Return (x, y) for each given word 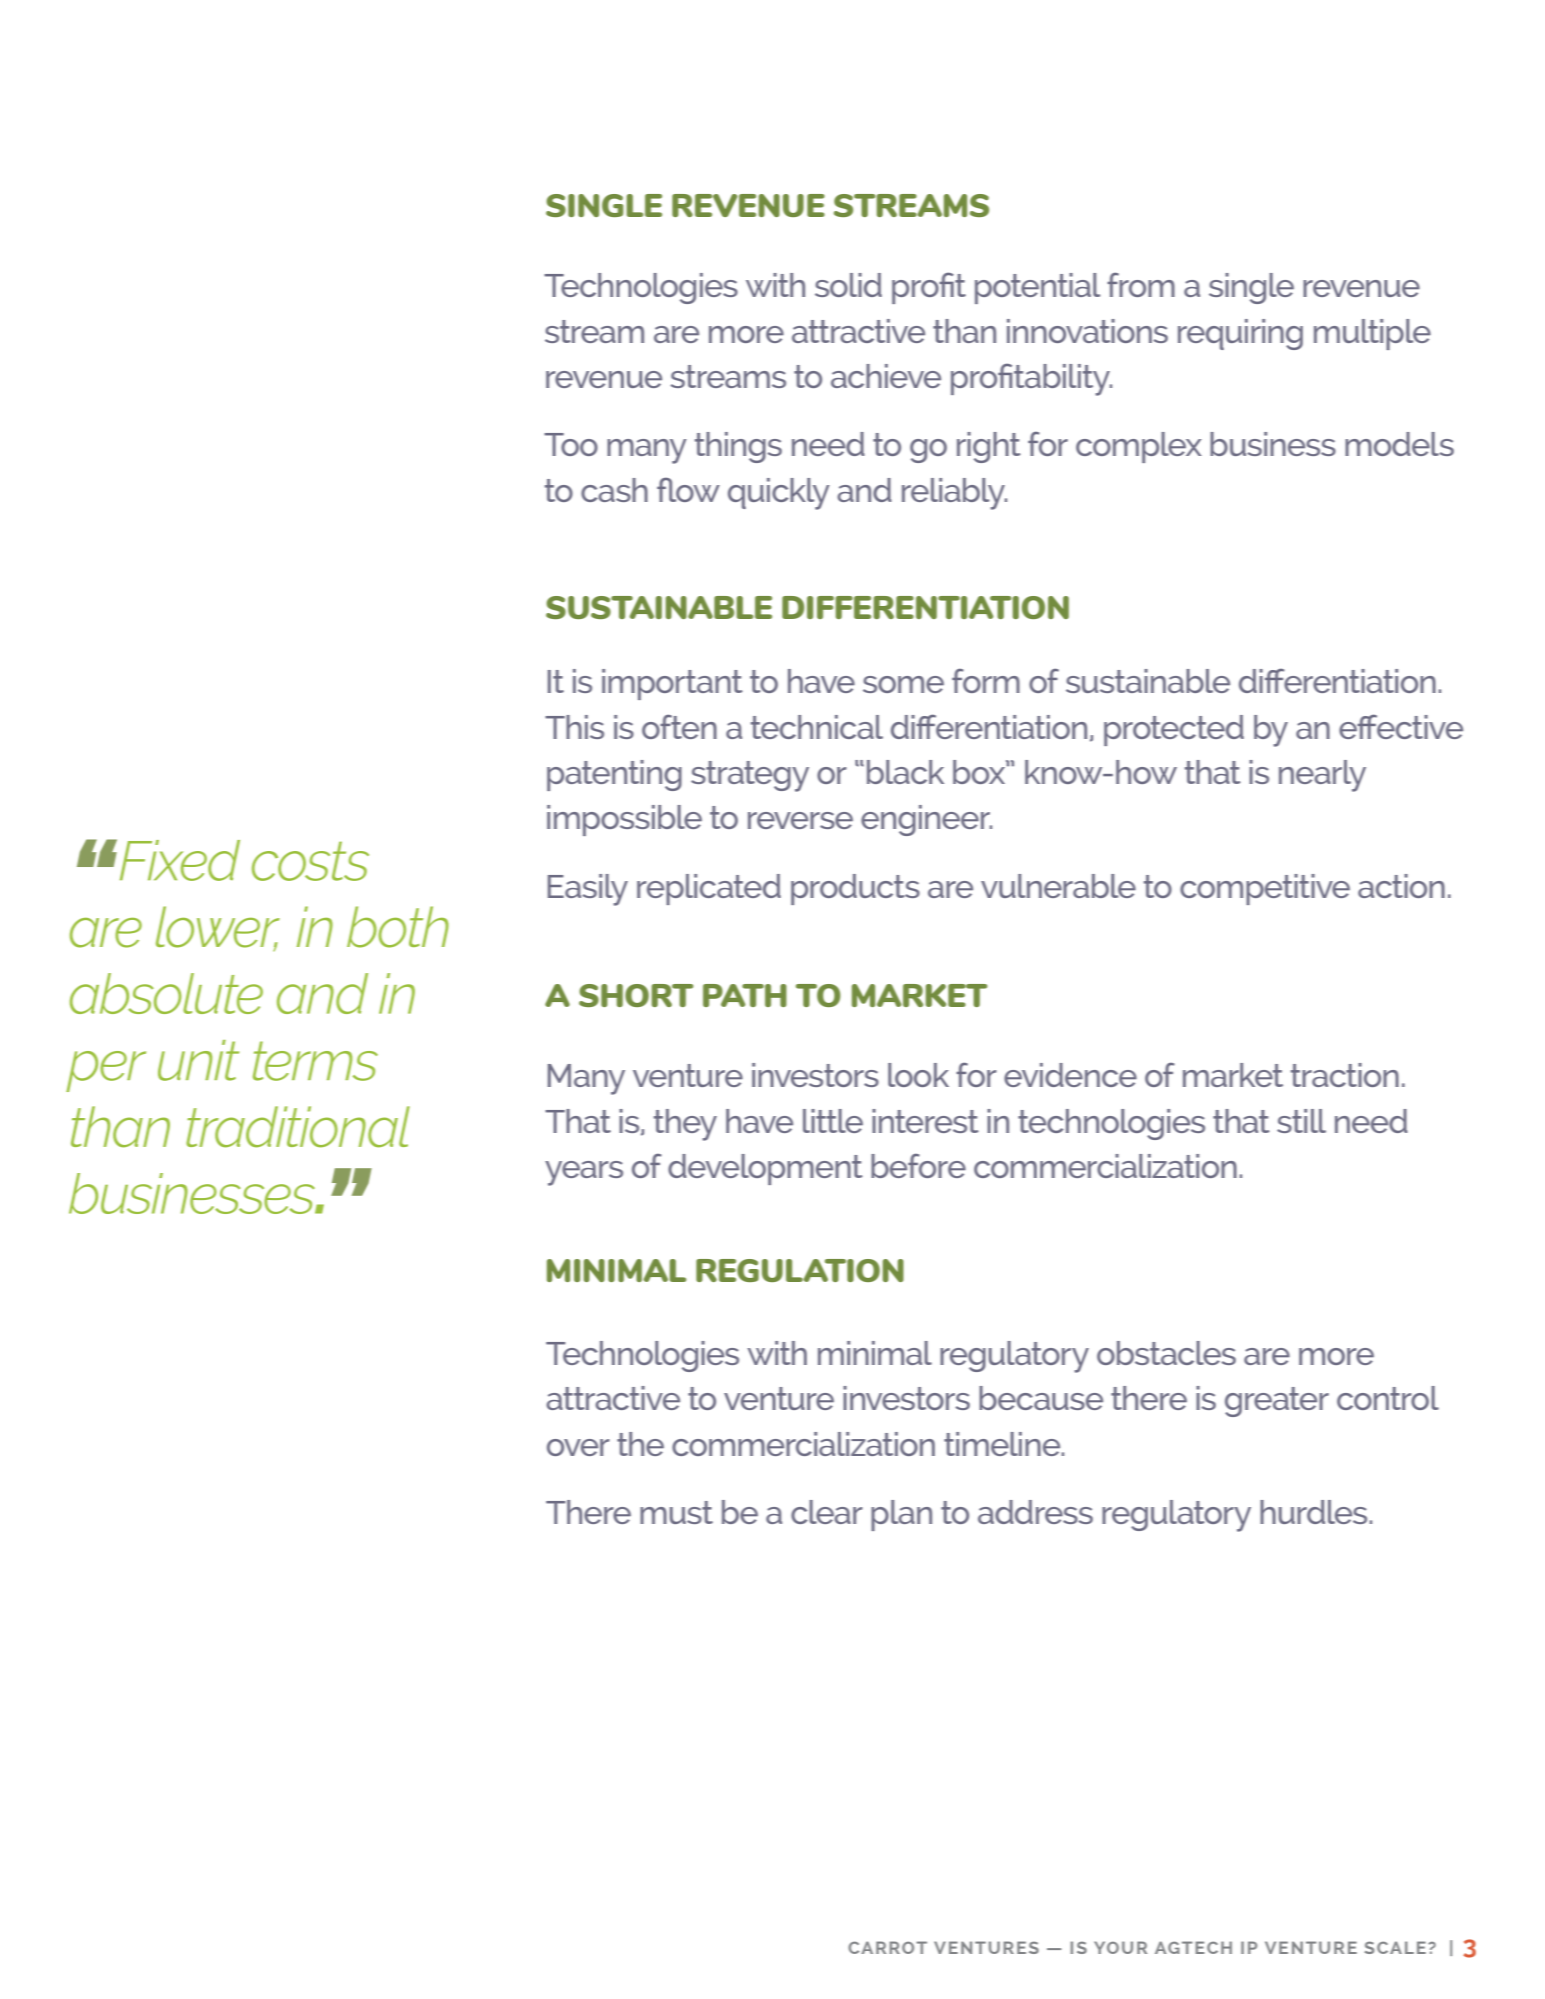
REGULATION (800, 1270)
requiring (1240, 334)
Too (571, 444)
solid (848, 285)
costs (310, 861)
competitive (1265, 889)
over (578, 1447)
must (676, 1512)
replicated (709, 889)
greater (1277, 1402)
